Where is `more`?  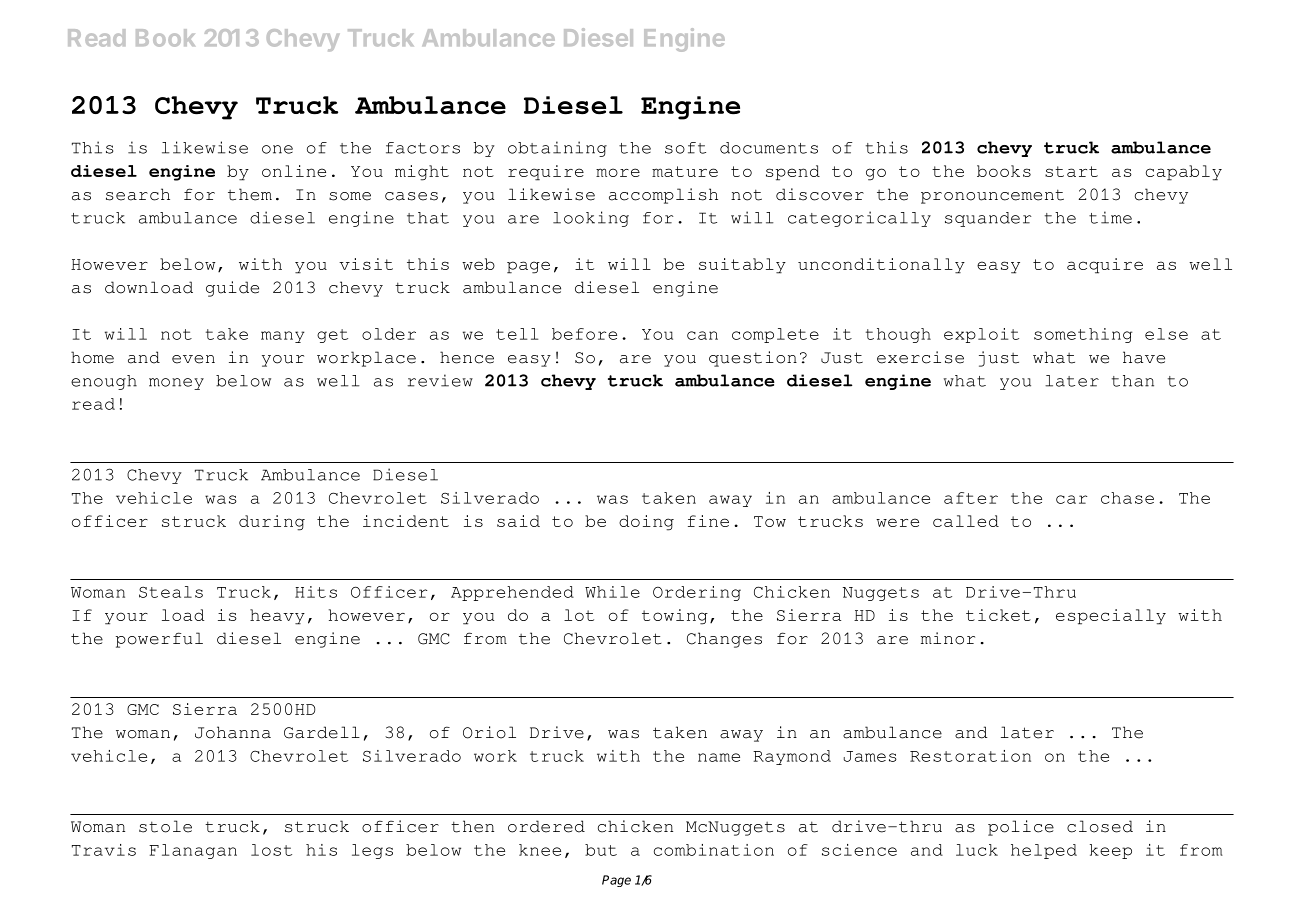
more is located at coordinates (618, 172).
